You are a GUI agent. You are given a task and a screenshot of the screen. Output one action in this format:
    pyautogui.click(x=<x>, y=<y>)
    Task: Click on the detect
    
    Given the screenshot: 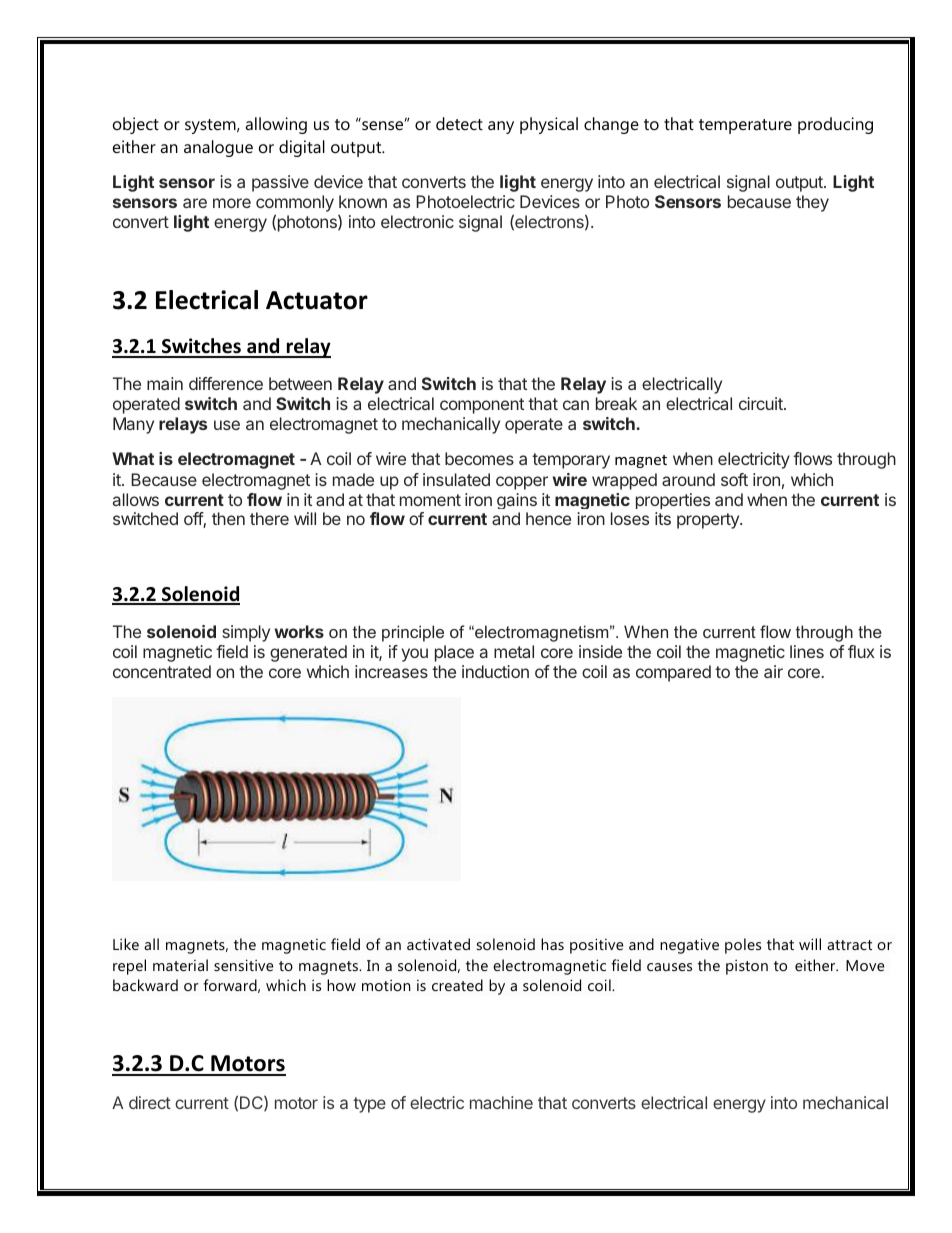 What is the action you would take?
    pyautogui.click(x=459, y=123)
